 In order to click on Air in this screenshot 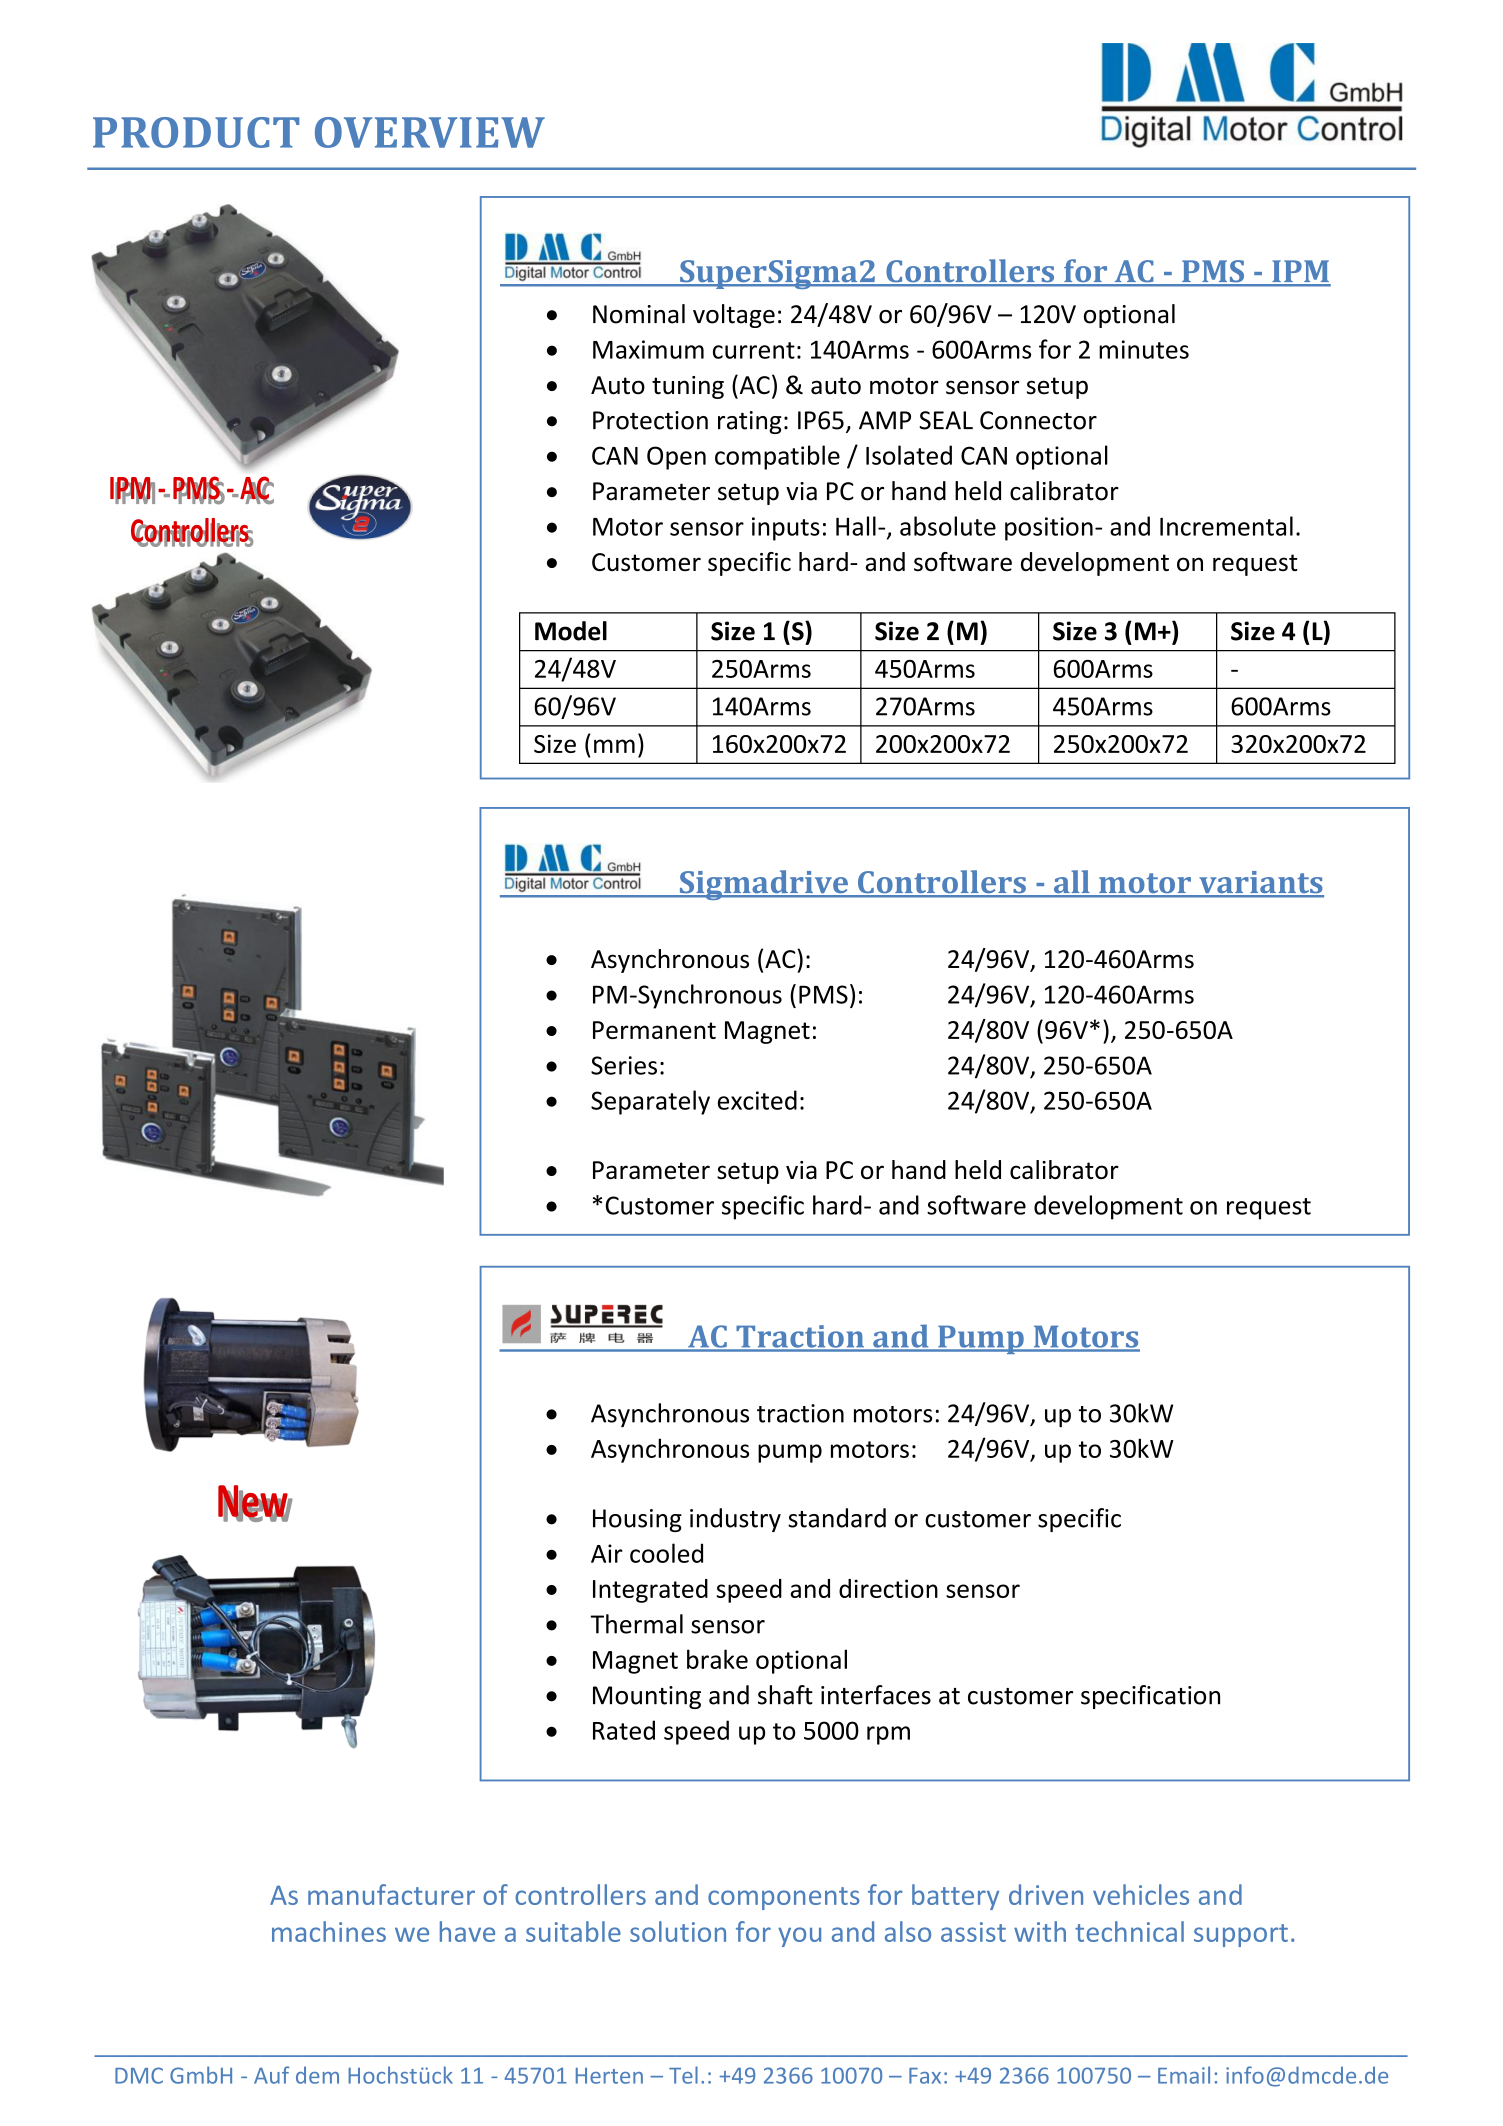, I will do `click(607, 1553)`.
